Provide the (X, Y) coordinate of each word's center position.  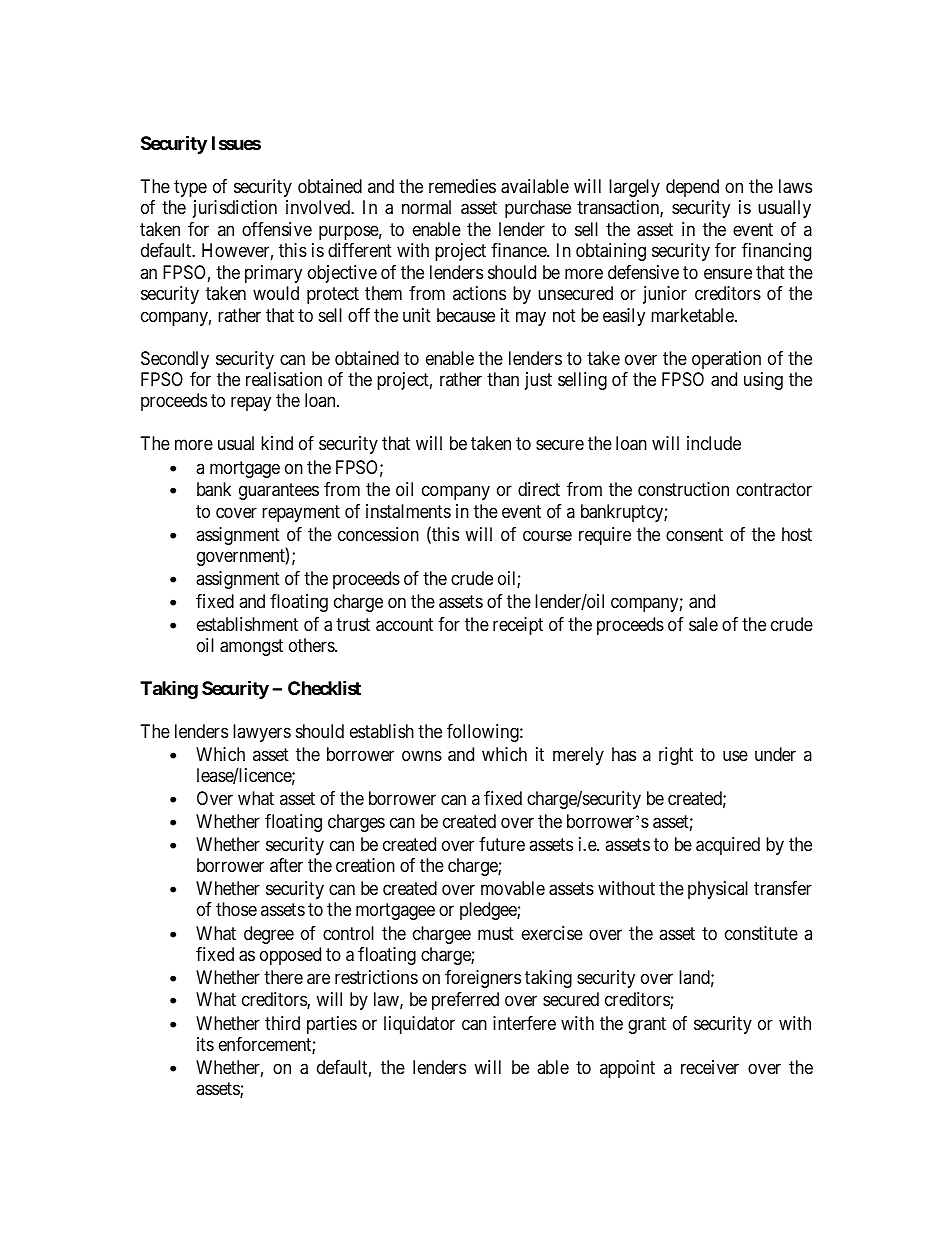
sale (703, 624)
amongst (251, 647)
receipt (518, 626)
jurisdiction (235, 209)
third (282, 1023)
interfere (524, 1023)
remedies (462, 186)
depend (692, 188)
